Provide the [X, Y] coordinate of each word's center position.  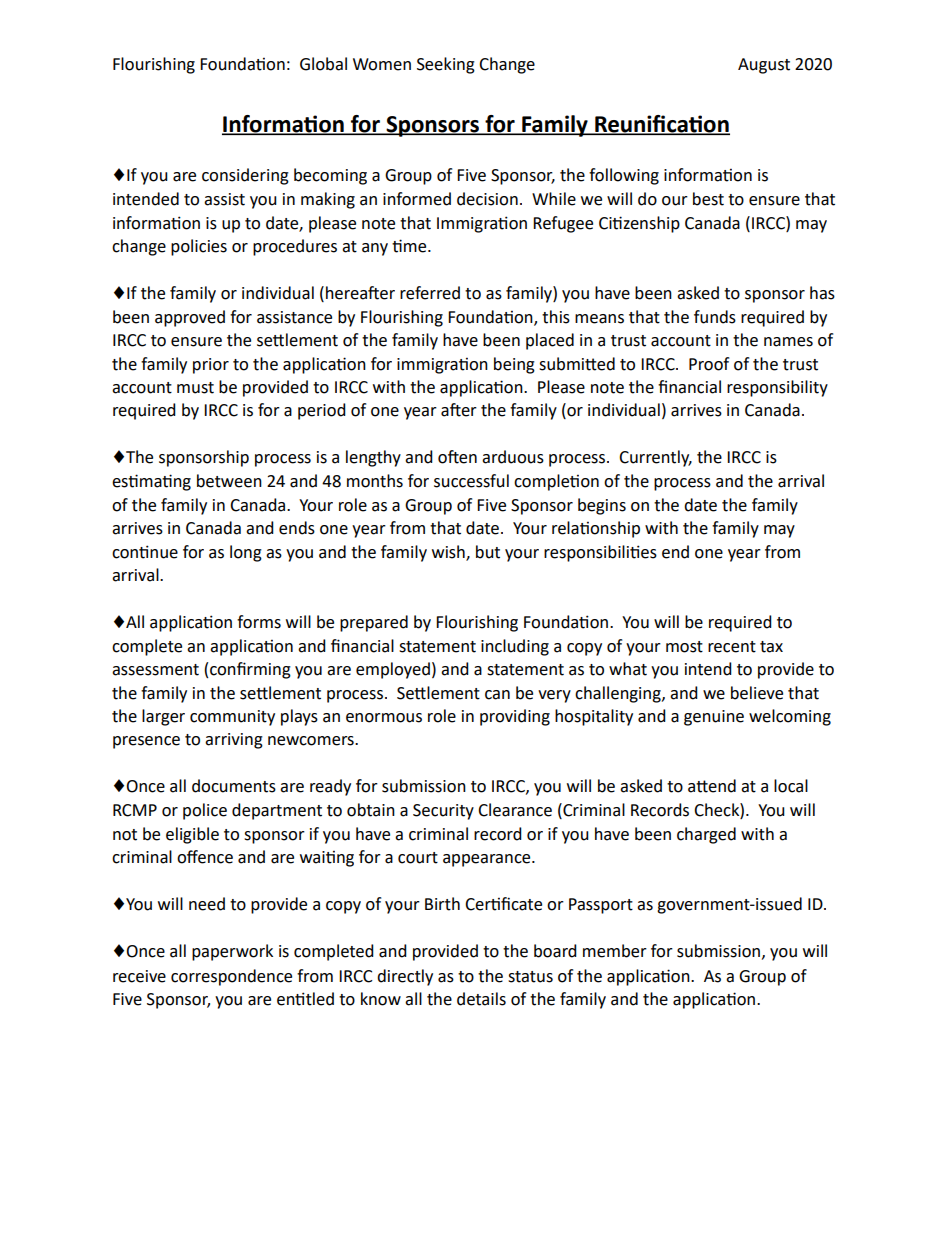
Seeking [446, 65]
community [232, 718]
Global [323, 64]
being [514, 365]
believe [757, 693]
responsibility [777, 388]
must [195, 388]
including [515, 647]
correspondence [231, 977]
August [764, 66]
